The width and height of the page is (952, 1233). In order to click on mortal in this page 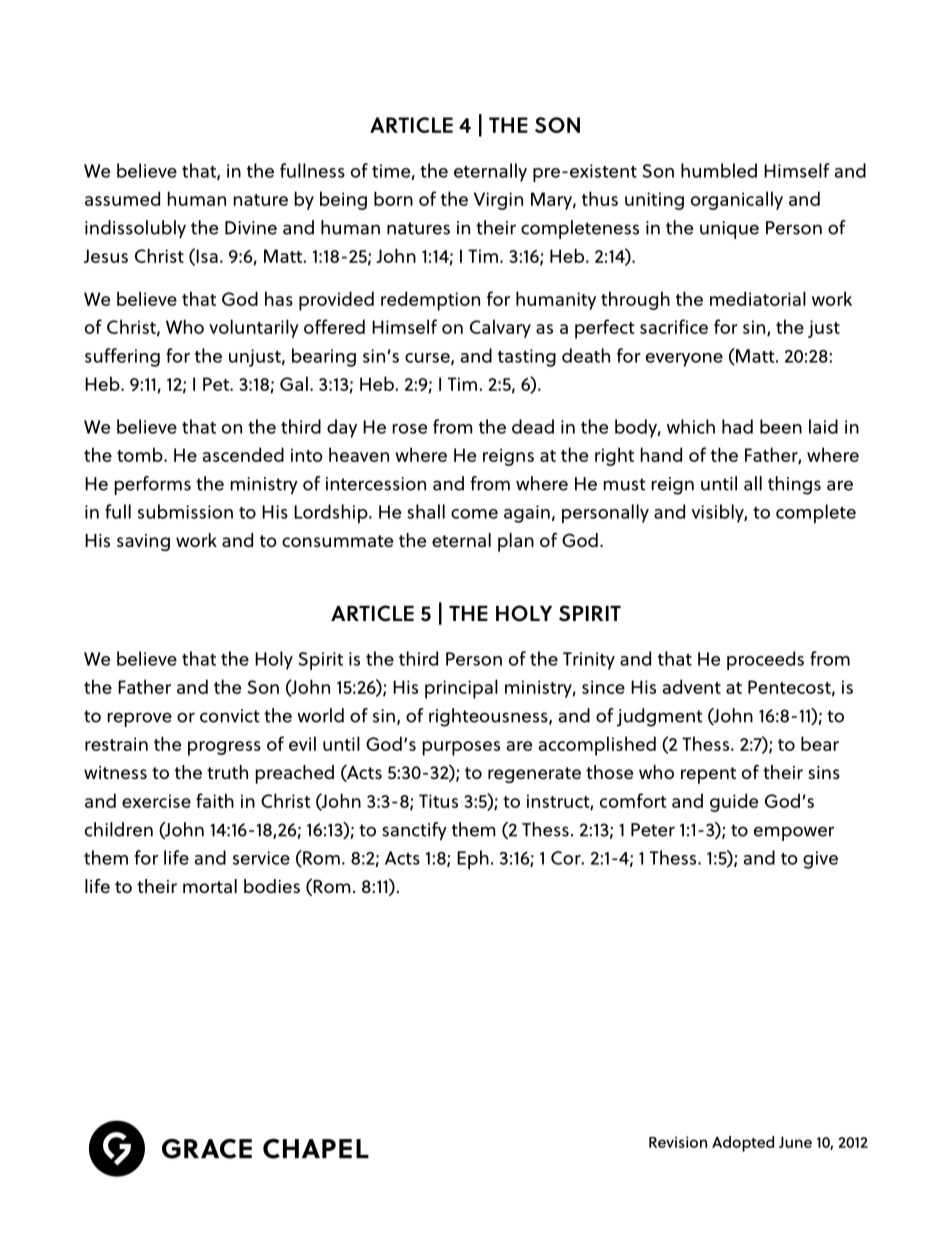, I will do `click(210, 886)`.
